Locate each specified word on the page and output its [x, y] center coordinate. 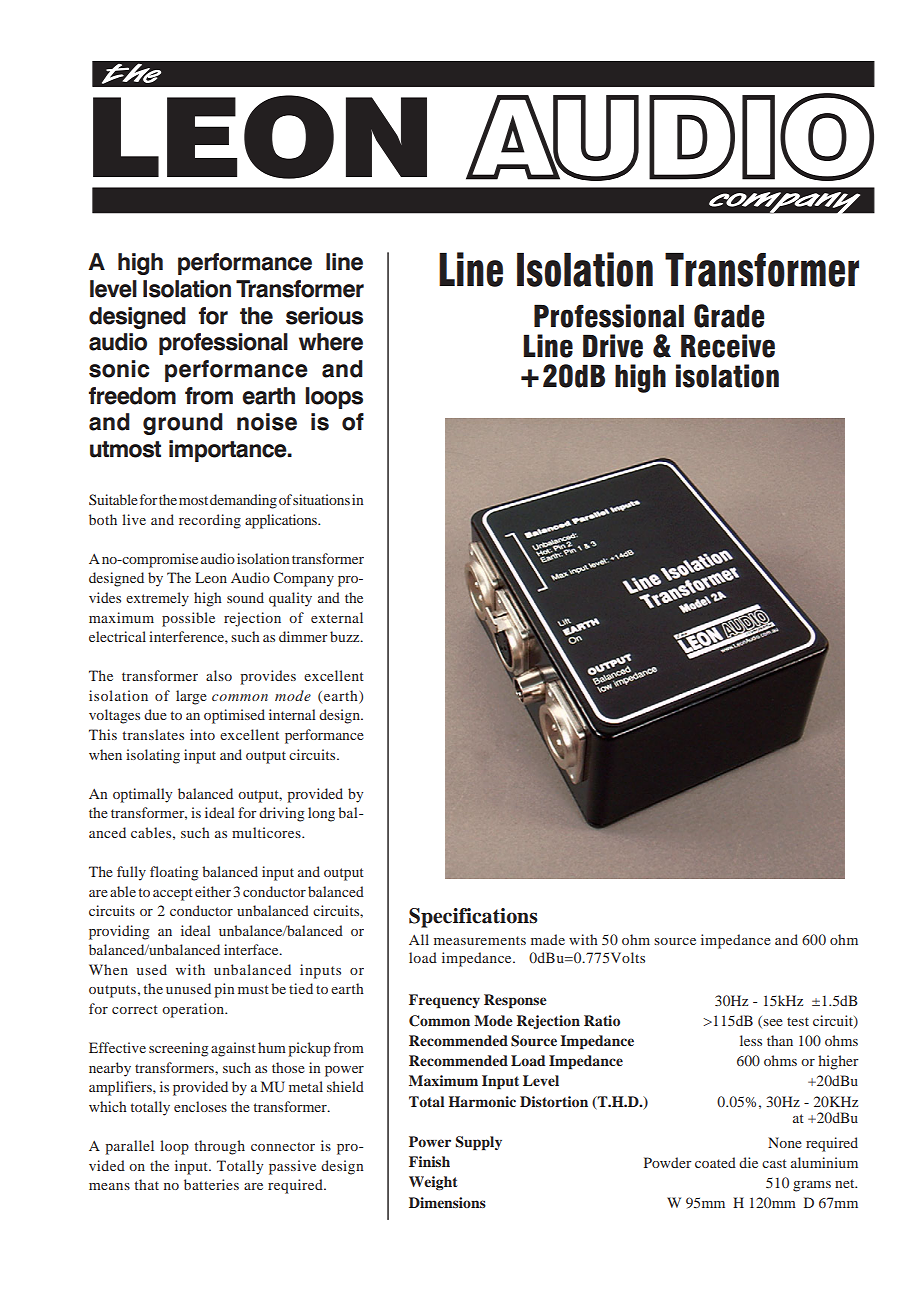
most [193, 500]
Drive [613, 346]
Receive [728, 346]
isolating [153, 756]
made [548, 939]
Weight [433, 1183]
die [748, 1162]
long [321, 814]
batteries [211, 1184]
